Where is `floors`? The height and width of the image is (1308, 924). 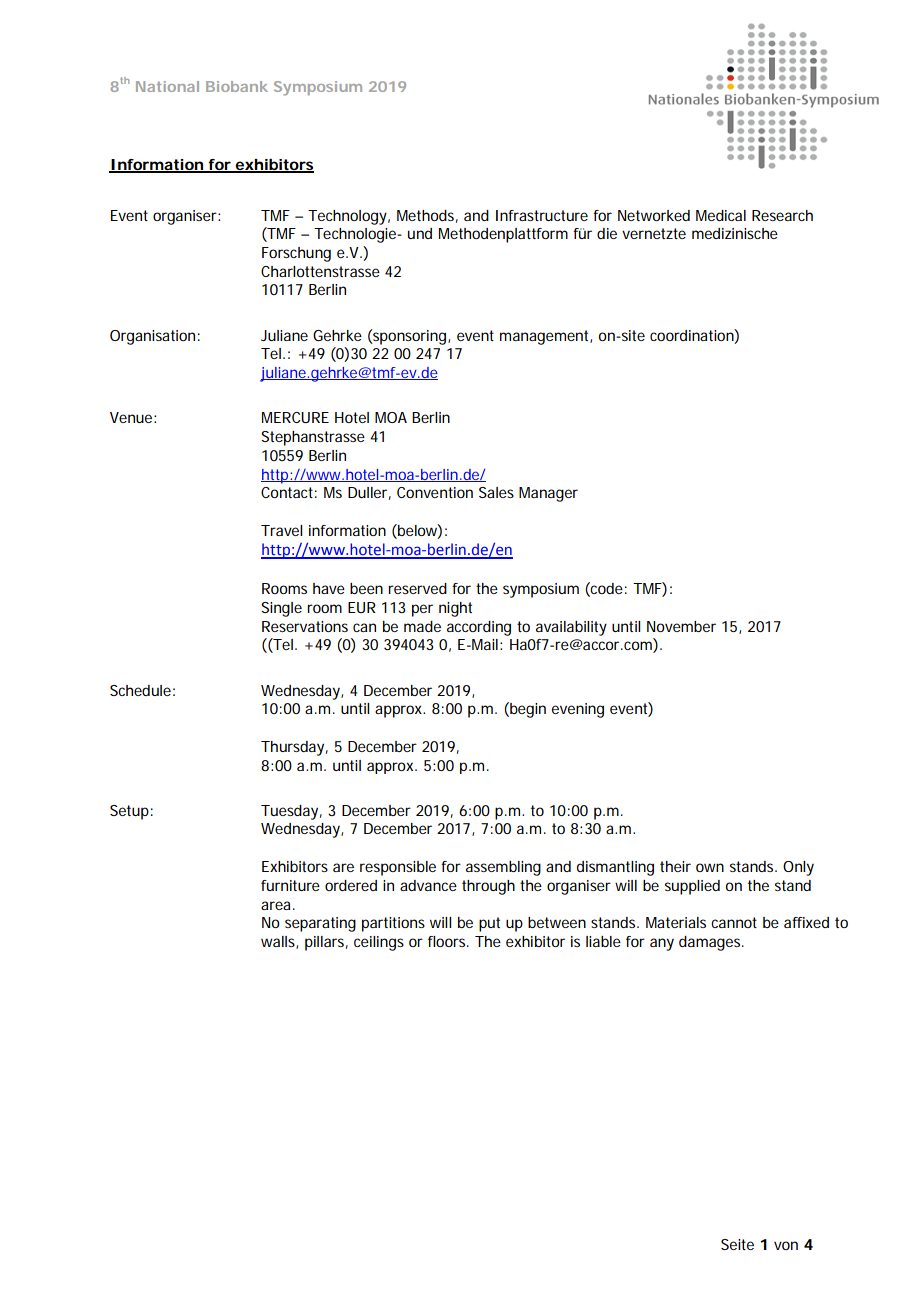 floors is located at coordinates (448, 941).
